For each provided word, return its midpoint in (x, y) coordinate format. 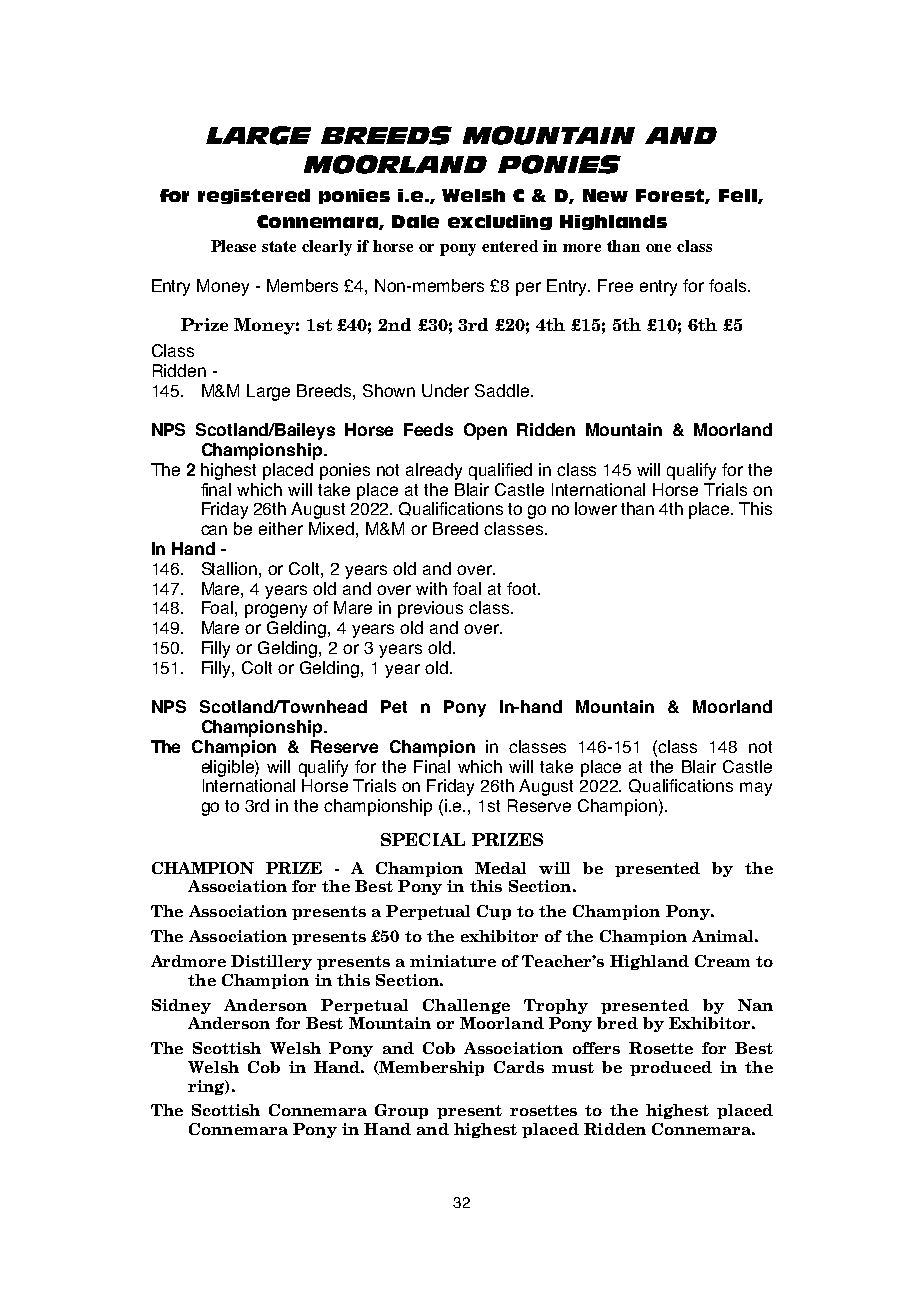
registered (254, 196)
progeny (276, 611)
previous (430, 609)
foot (523, 588)
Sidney (181, 1006)
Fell (739, 196)
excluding (500, 222)
